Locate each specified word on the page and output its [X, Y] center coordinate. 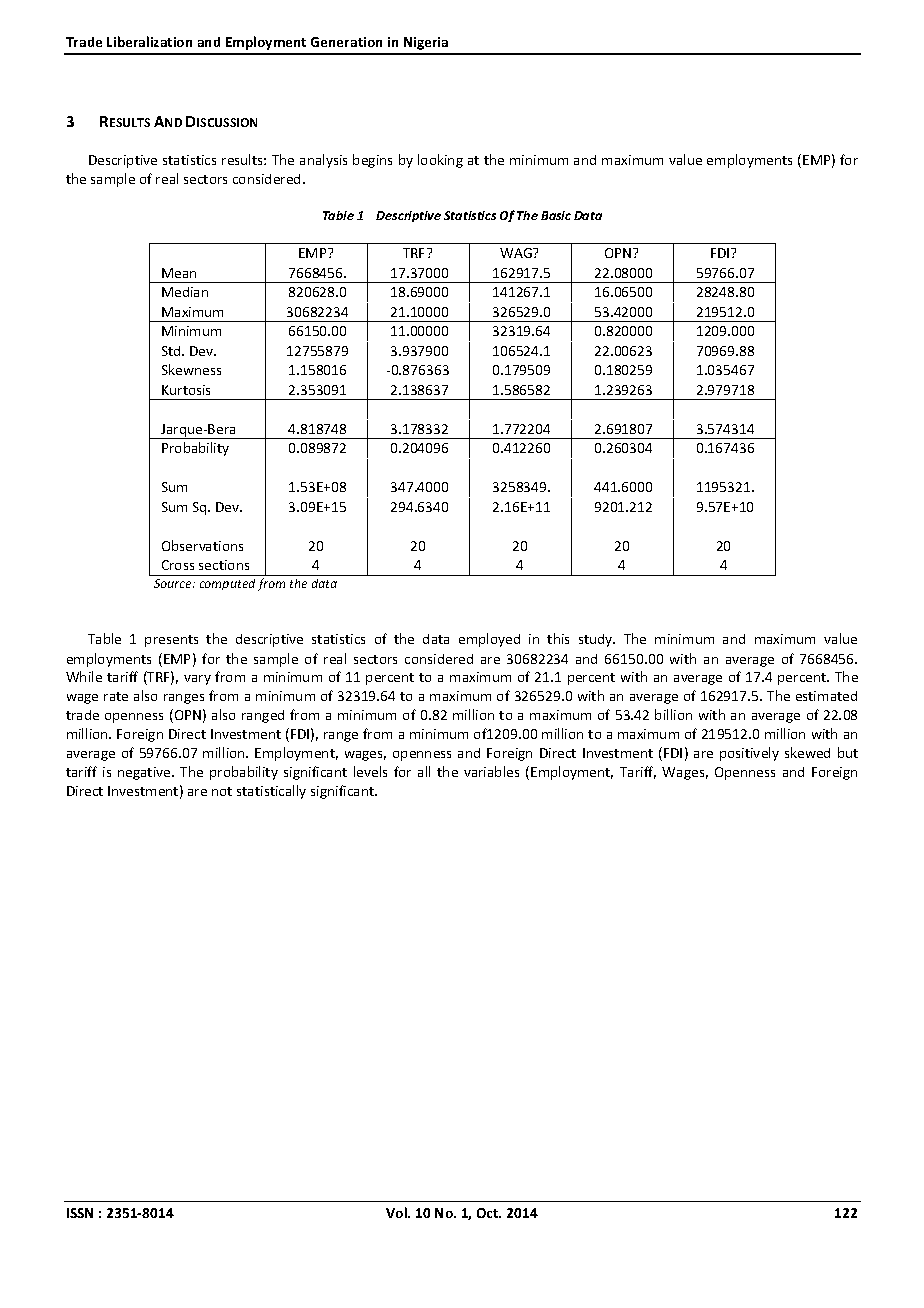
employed [489, 640]
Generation [346, 42]
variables [491, 771]
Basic [556, 215]
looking [440, 161]
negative [145, 773]
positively [749, 754]
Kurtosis [186, 390]
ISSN [80, 1213]
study [597, 640]
